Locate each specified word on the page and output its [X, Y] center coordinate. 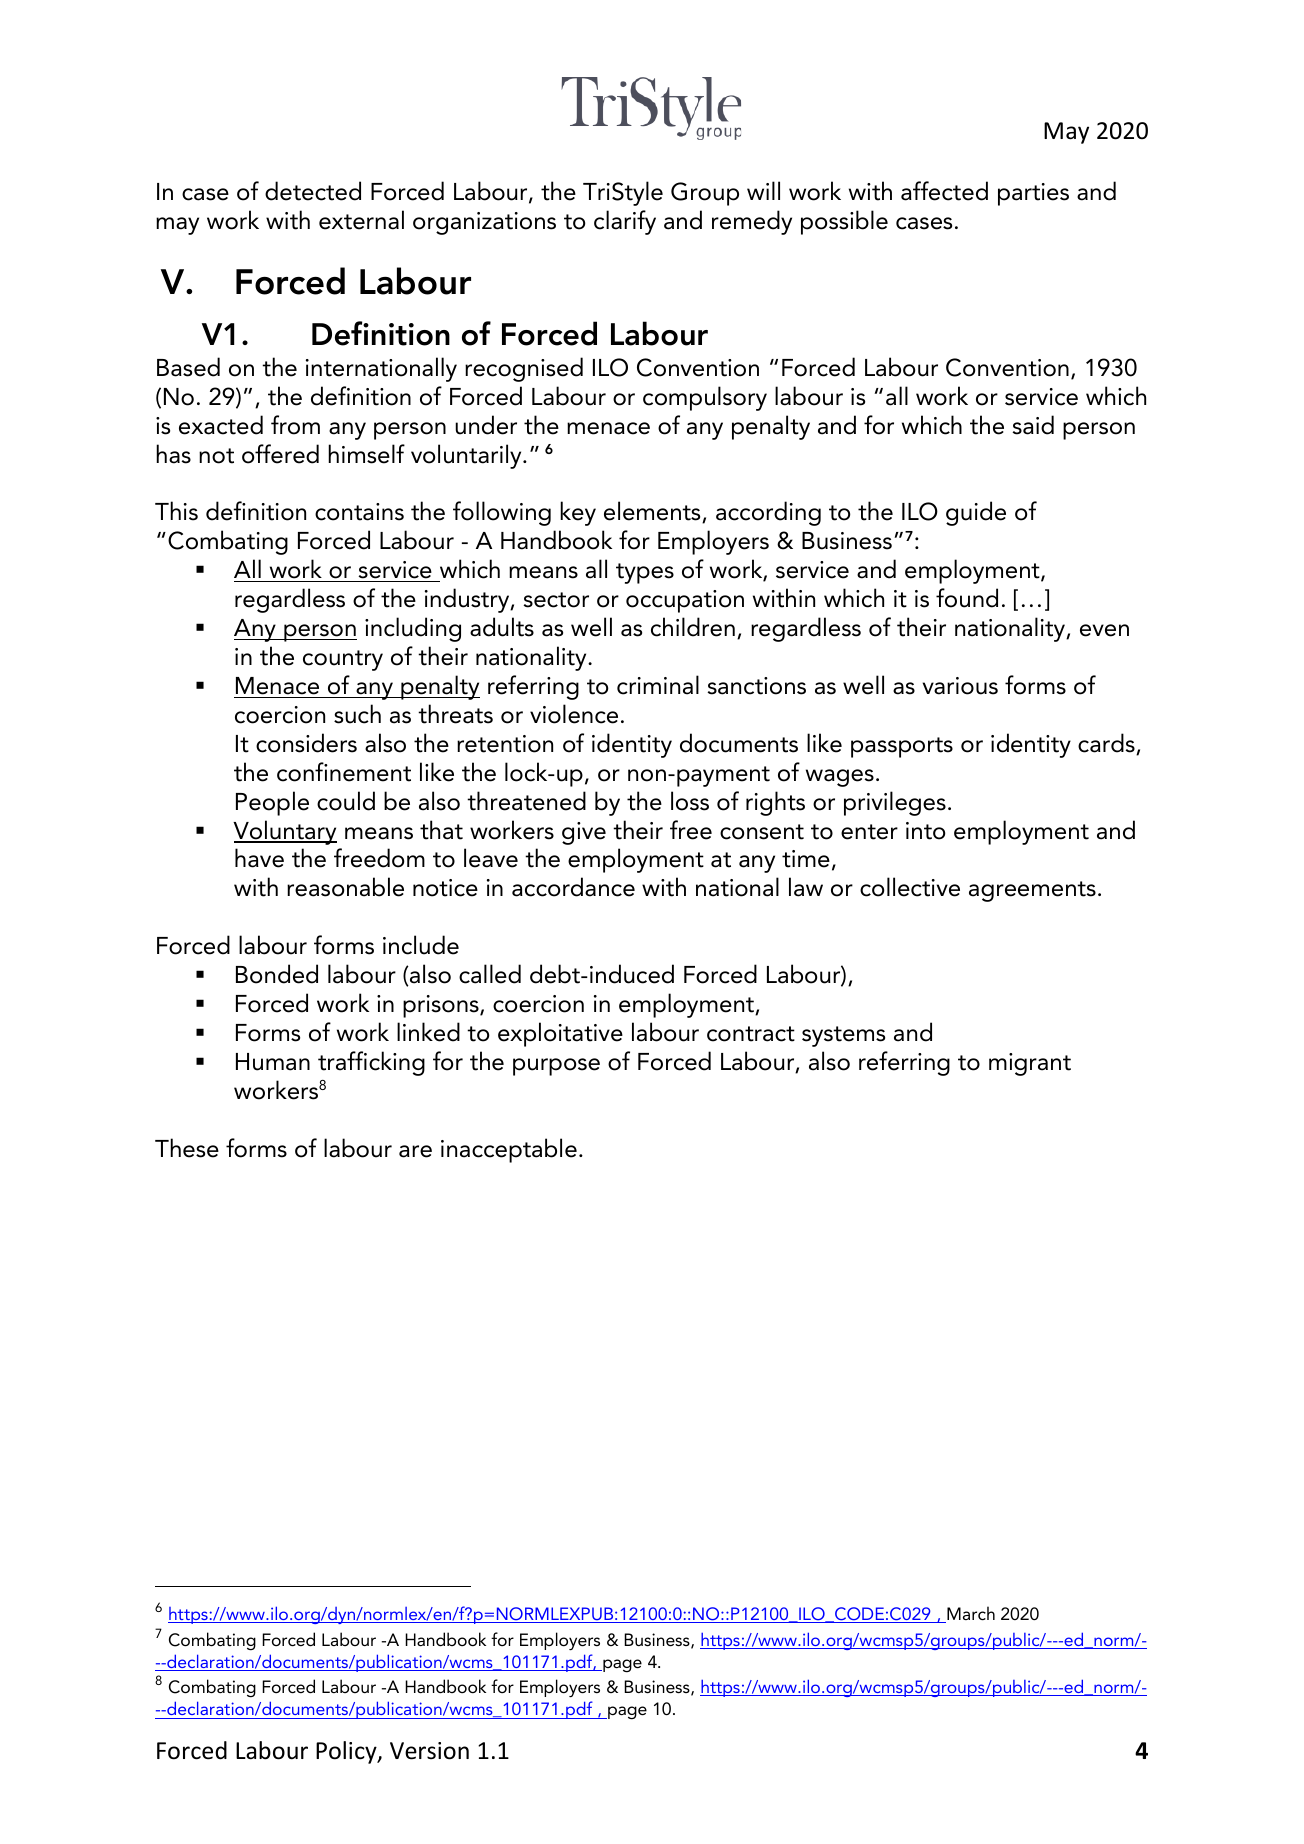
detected [313, 191]
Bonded [277, 974]
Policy [347, 1752]
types [645, 573]
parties [1033, 194]
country [343, 660]
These [187, 1148]
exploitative [560, 1034]
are [415, 1151]
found [967, 598]
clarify [625, 222]
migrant [1030, 1064]
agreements [1032, 891]
